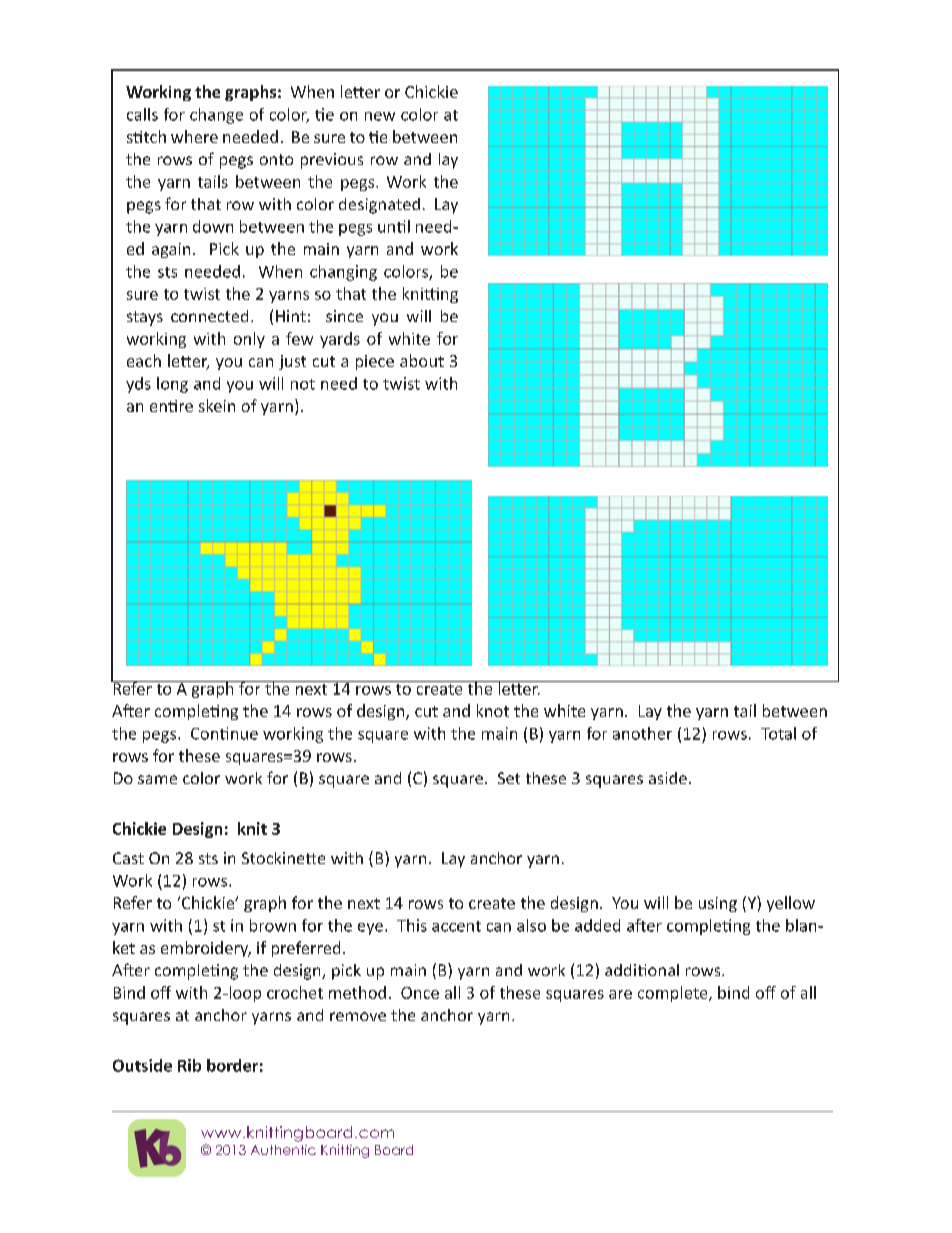  What do you see at coordinates (778, 733) in the image?
I see `Total` at bounding box center [778, 733].
